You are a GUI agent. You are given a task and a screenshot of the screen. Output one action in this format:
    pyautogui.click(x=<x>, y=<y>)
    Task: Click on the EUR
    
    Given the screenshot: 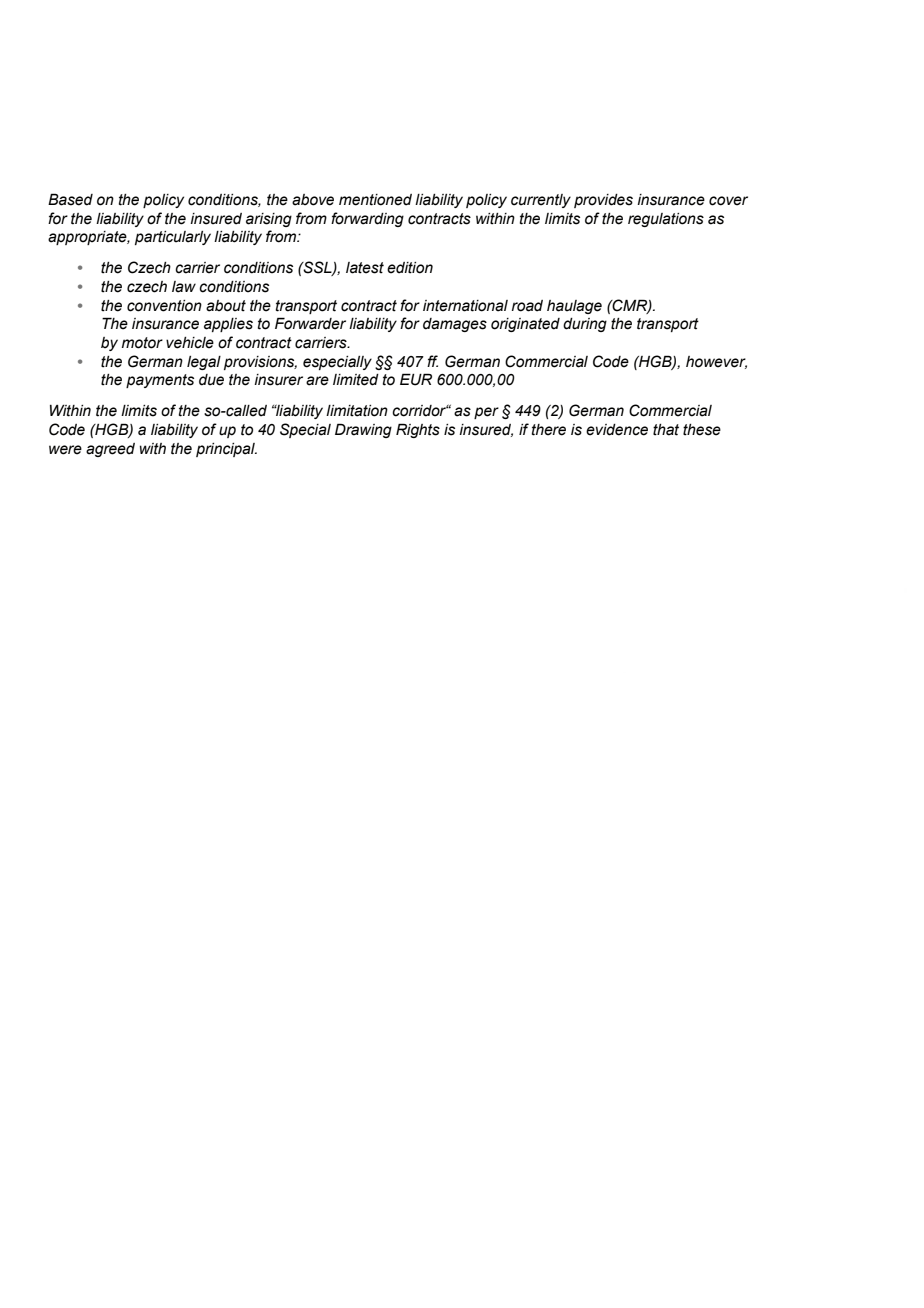 What is the action you would take?
    pyautogui.click(x=416, y=379)
